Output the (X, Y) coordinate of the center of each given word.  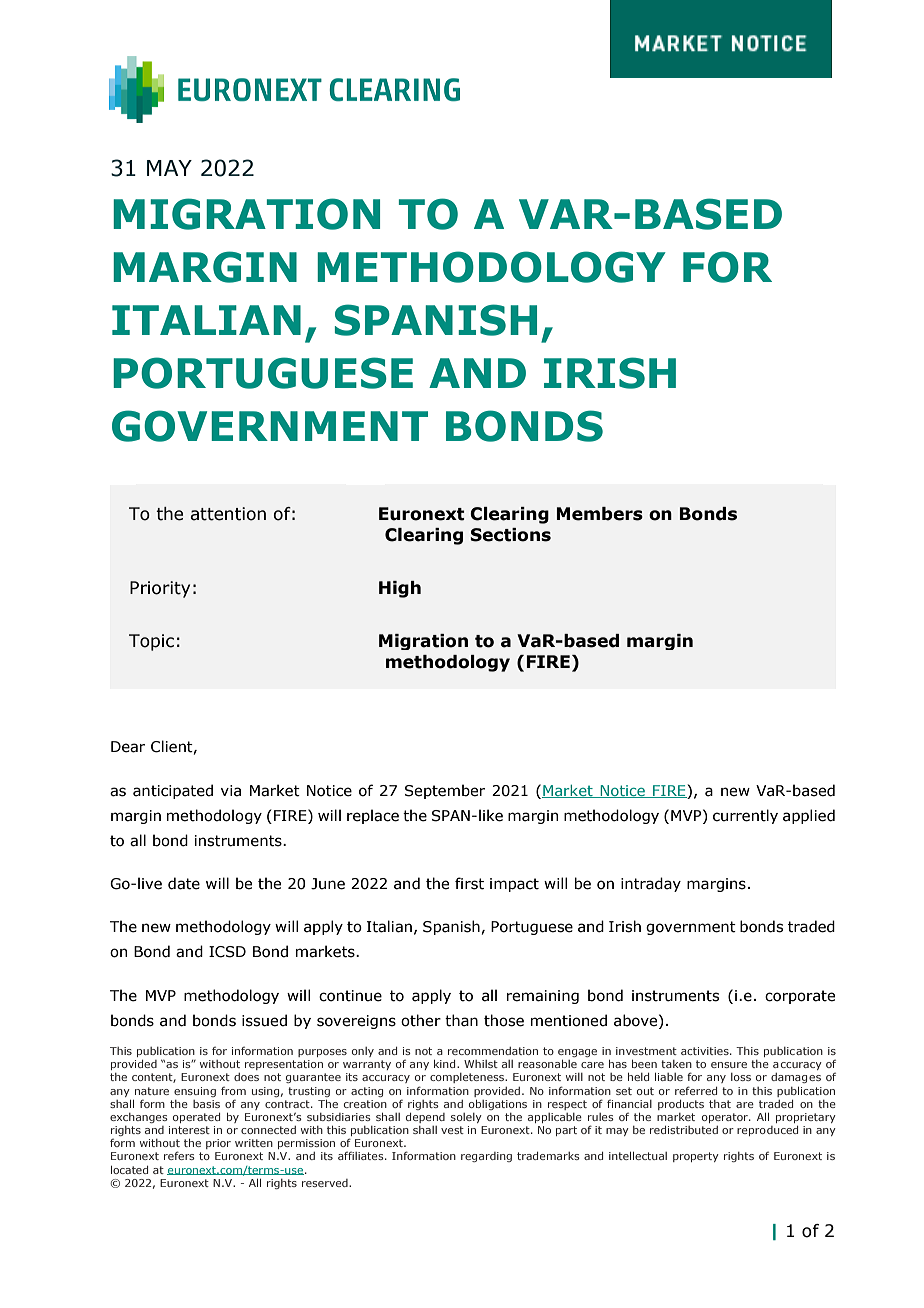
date (184, 883)
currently (745, 816)
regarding (486, 1157)
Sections (510, 535)
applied (809, 816)
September (445, 791)
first (469, 883)
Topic (151, 642)
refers (179, 1155)
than (461, 1020)
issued (264, 1020)
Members (600, 514)
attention (228, 514)
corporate (800, 997)
